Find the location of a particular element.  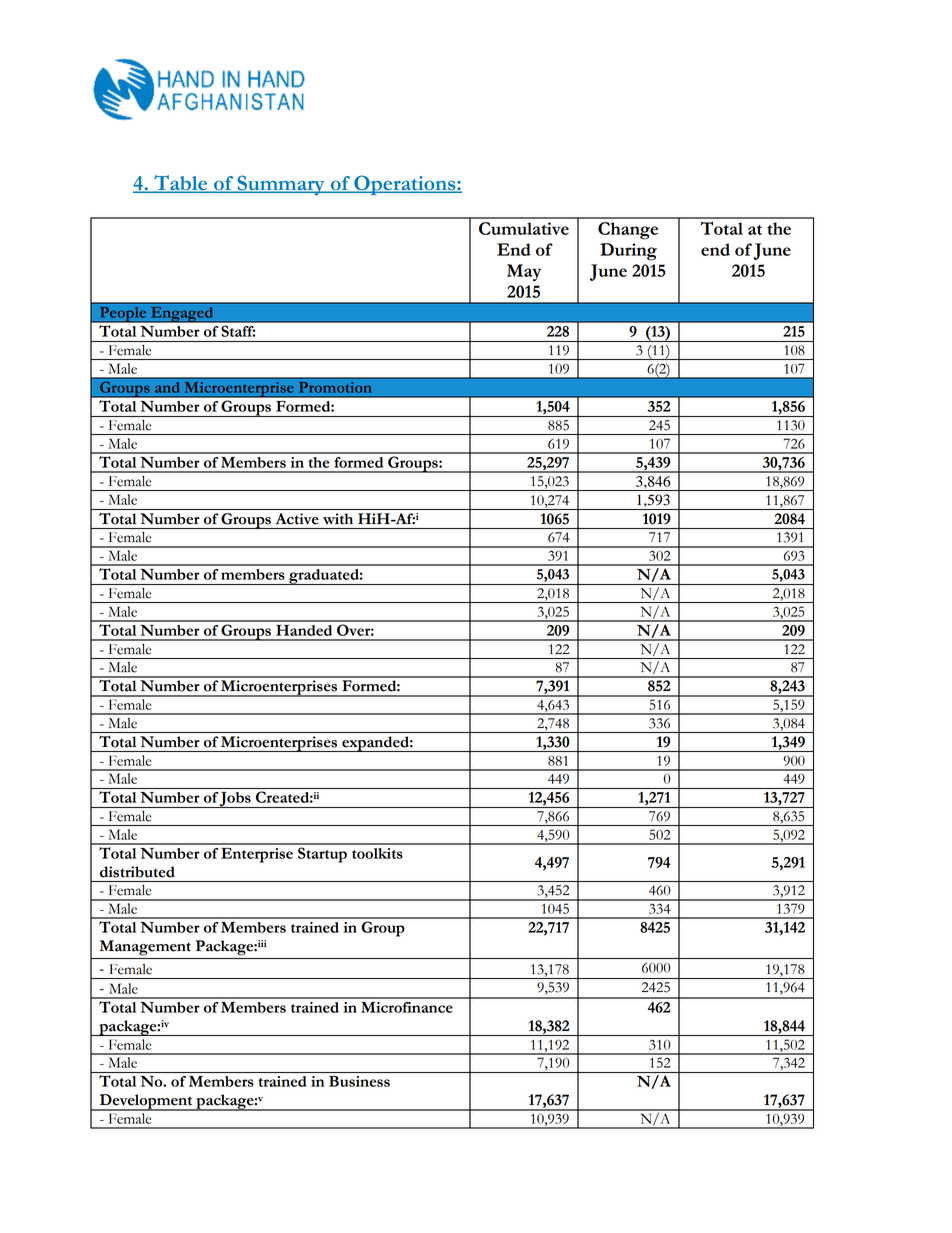

During is located at coordinates (628, 252).
